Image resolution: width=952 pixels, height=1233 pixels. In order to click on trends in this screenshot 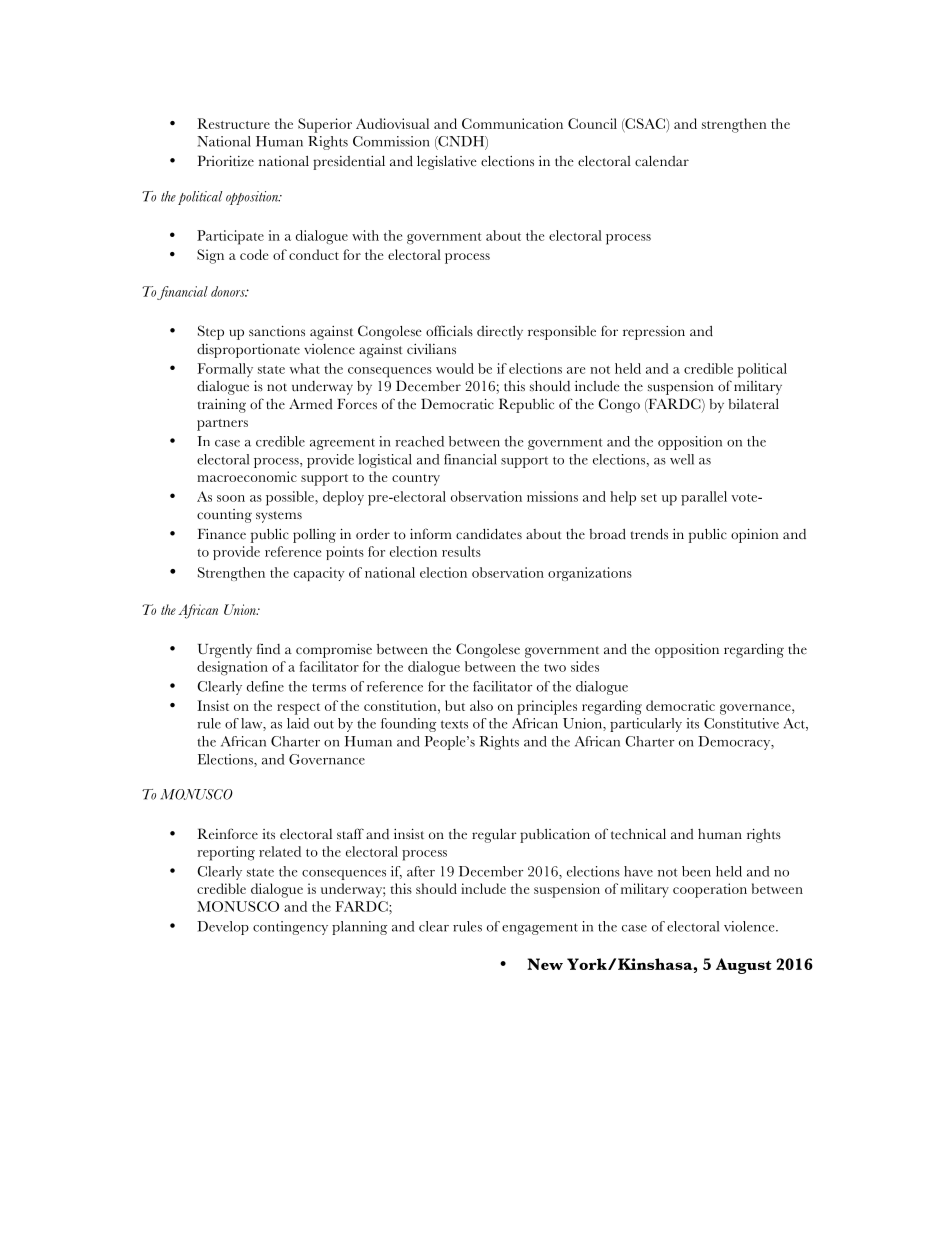, I will do `click(649, 534)`.
